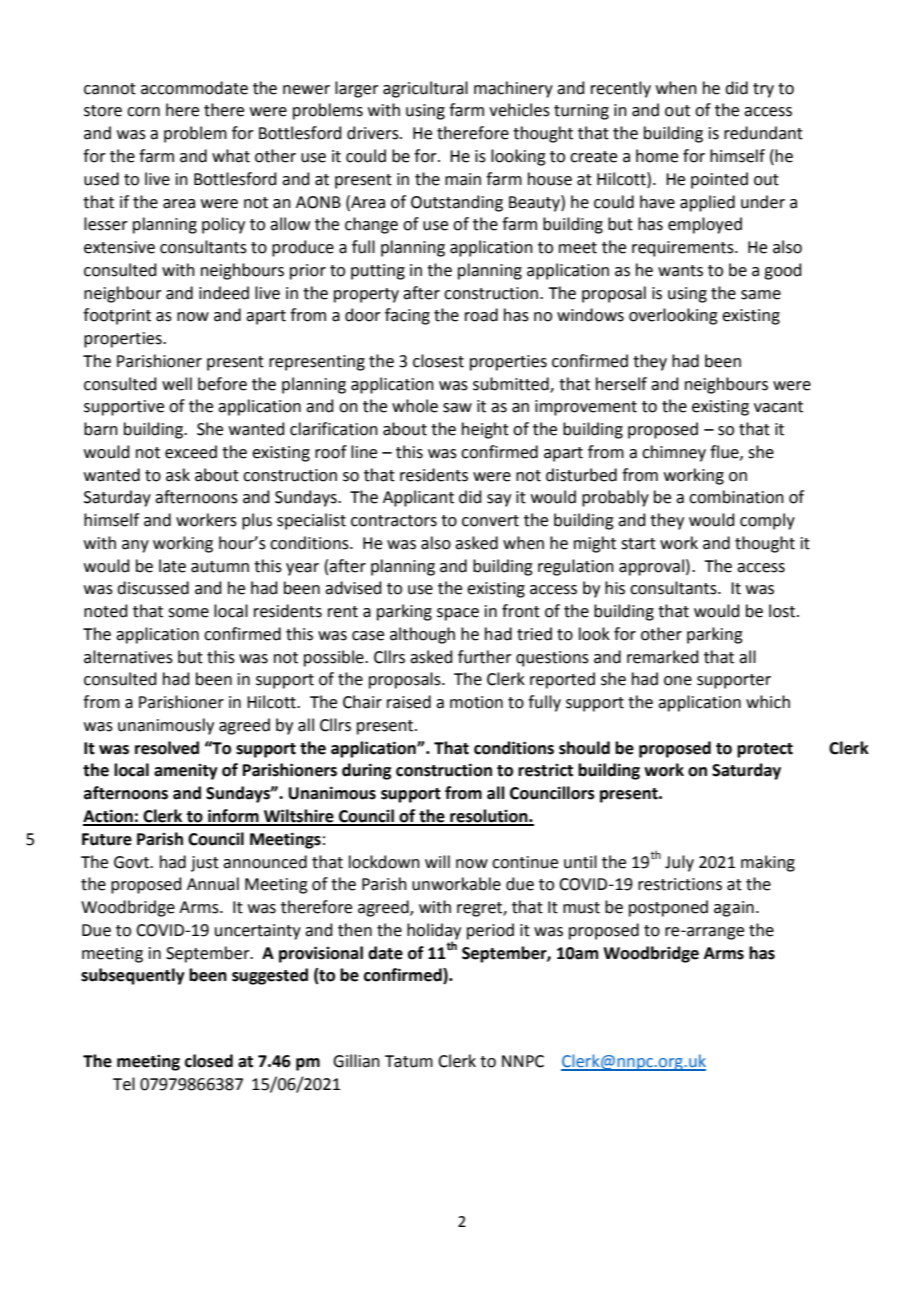 Image resolution: width=924 pixels, height=1308 pixels. What do you see at coordinates (209, 1061) in the screenshot?
I see `closed` at bounding box center [209, 1061].
